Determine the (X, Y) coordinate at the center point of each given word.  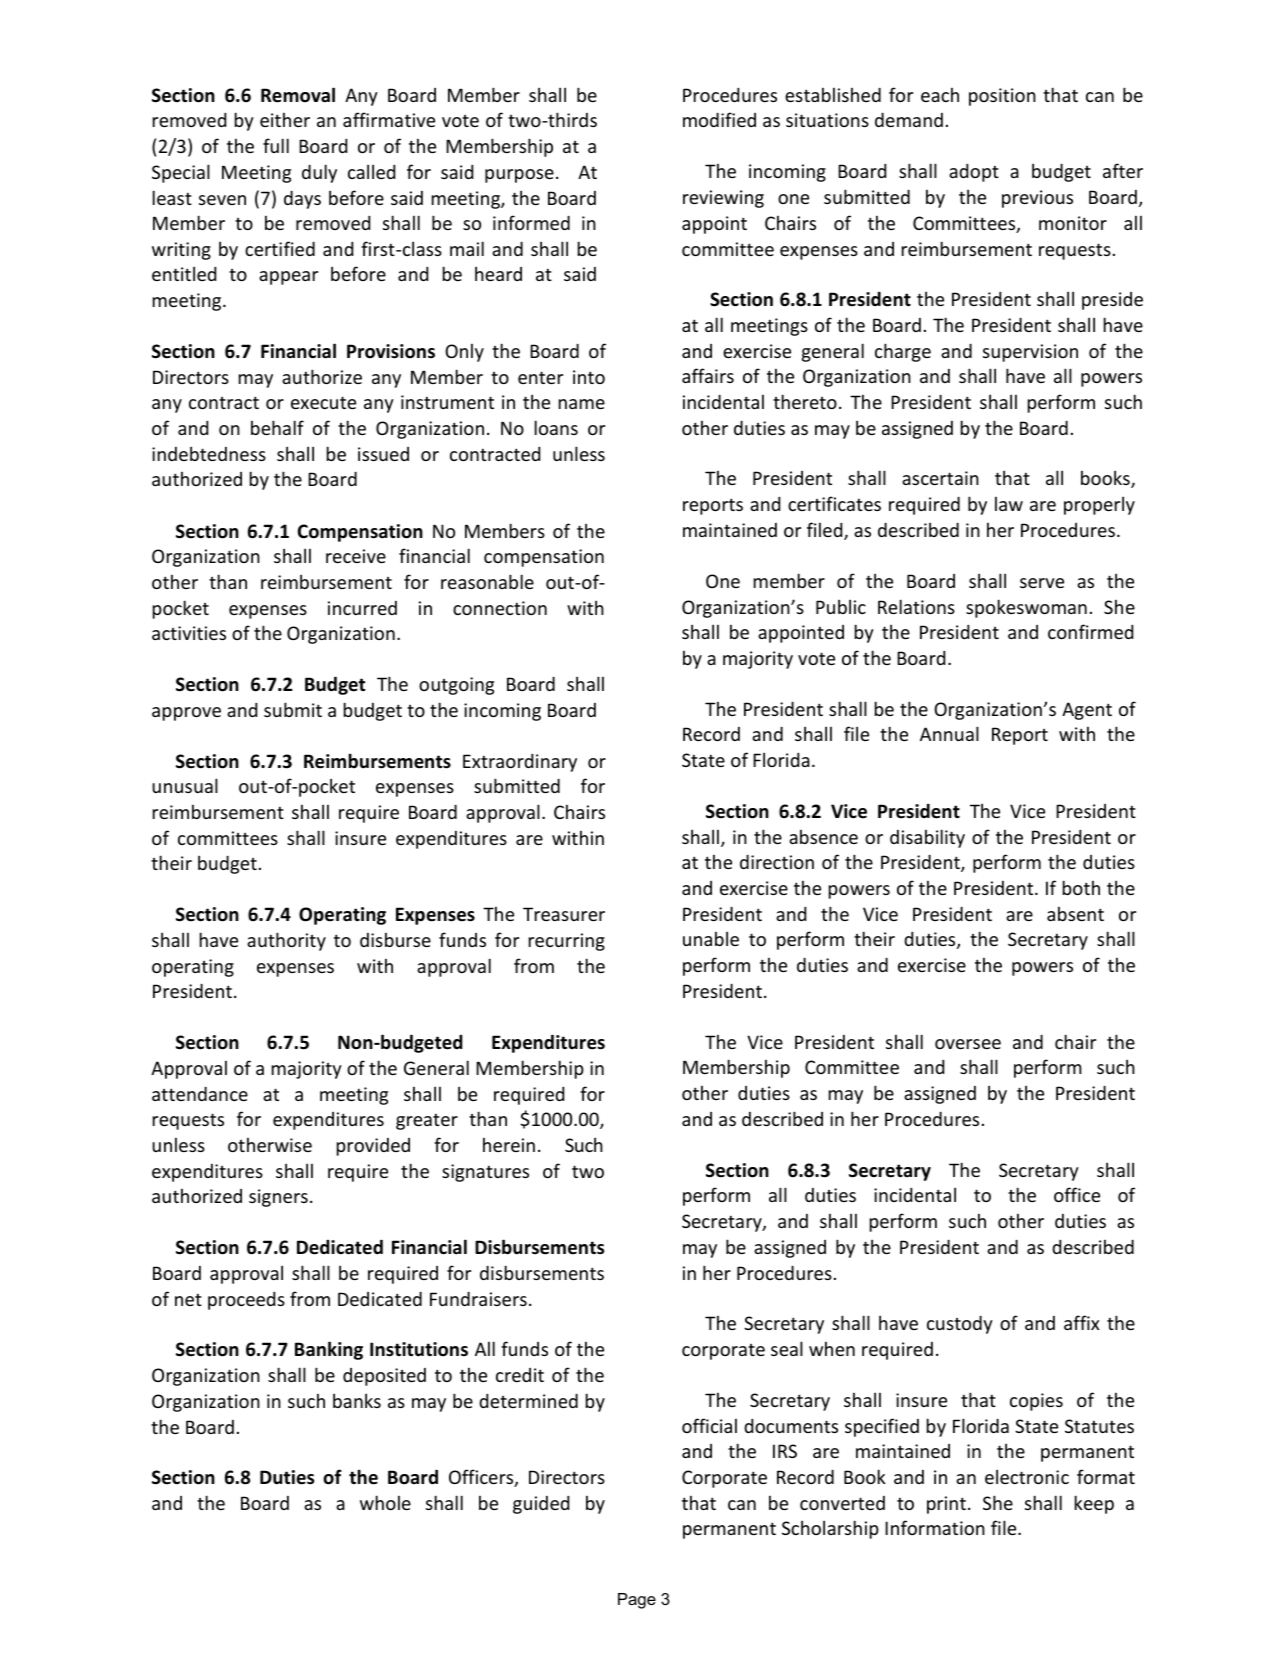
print (946, 1505)
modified (719, 119)
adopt (974, 172)
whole (385, 1502)
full (276, 145)
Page (637, 1601)
